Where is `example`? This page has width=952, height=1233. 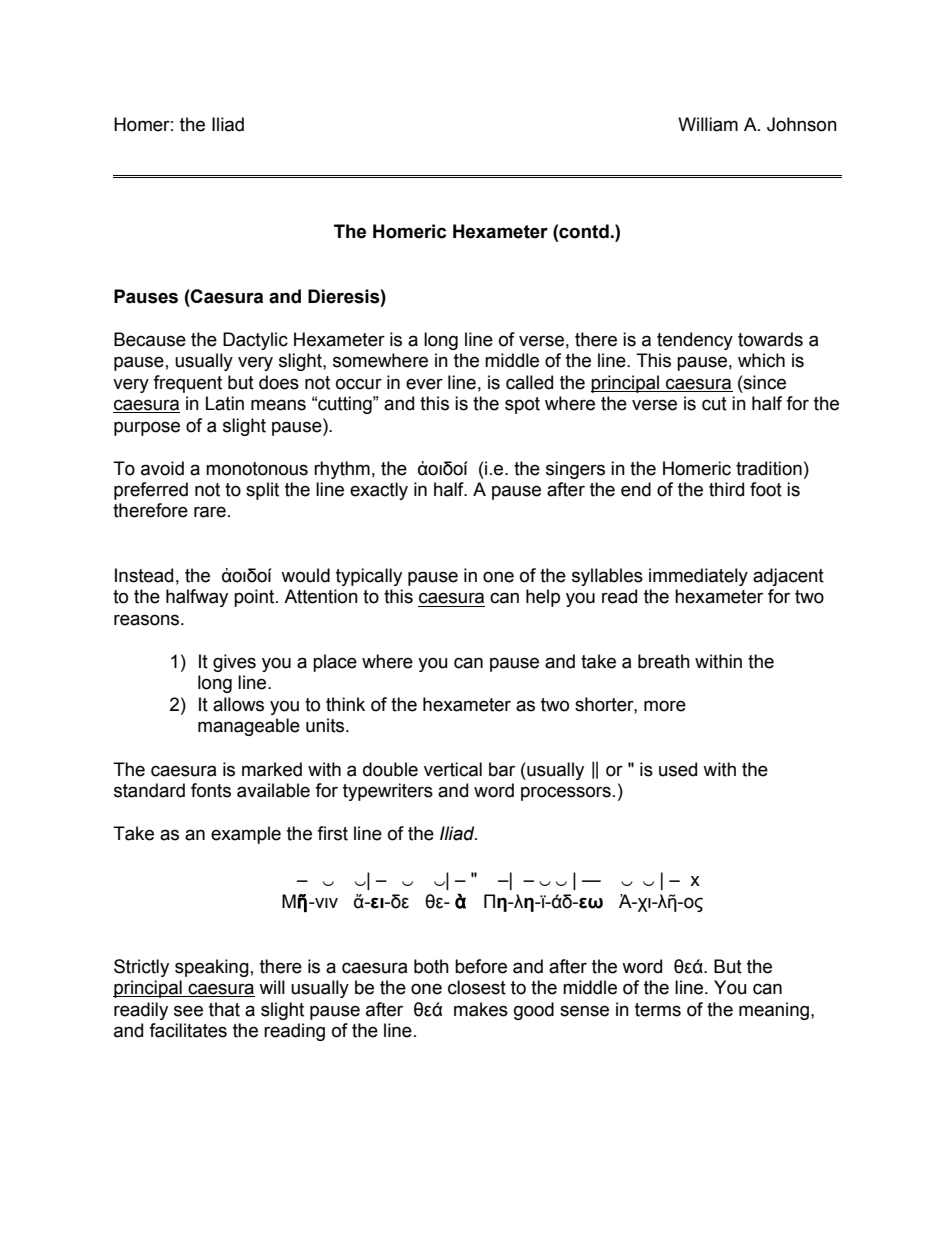 example is located at coordinates (246, 835).
